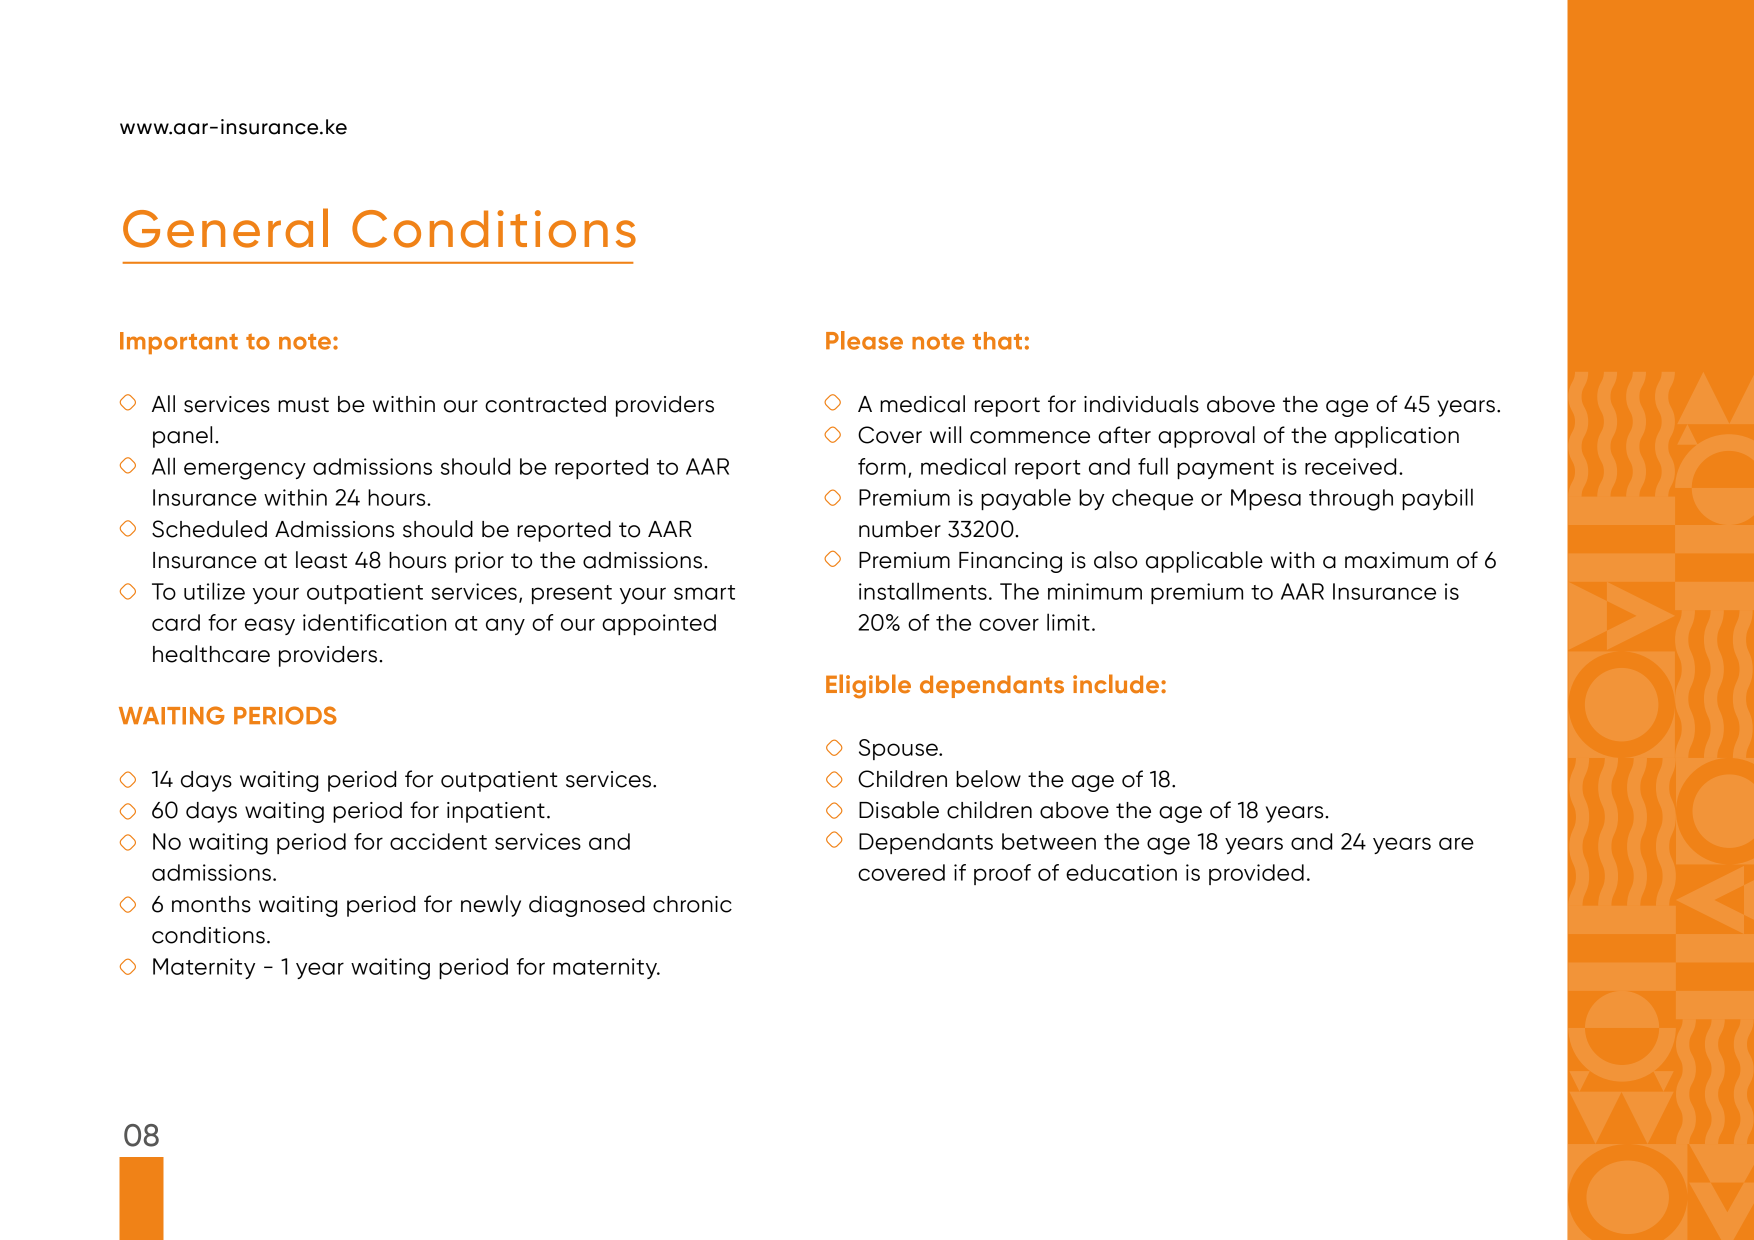 The image size is (1754, 1240). What do you see at coordinates (997, 341) in the page?
I see `that` at bounding box center [997, 341].
